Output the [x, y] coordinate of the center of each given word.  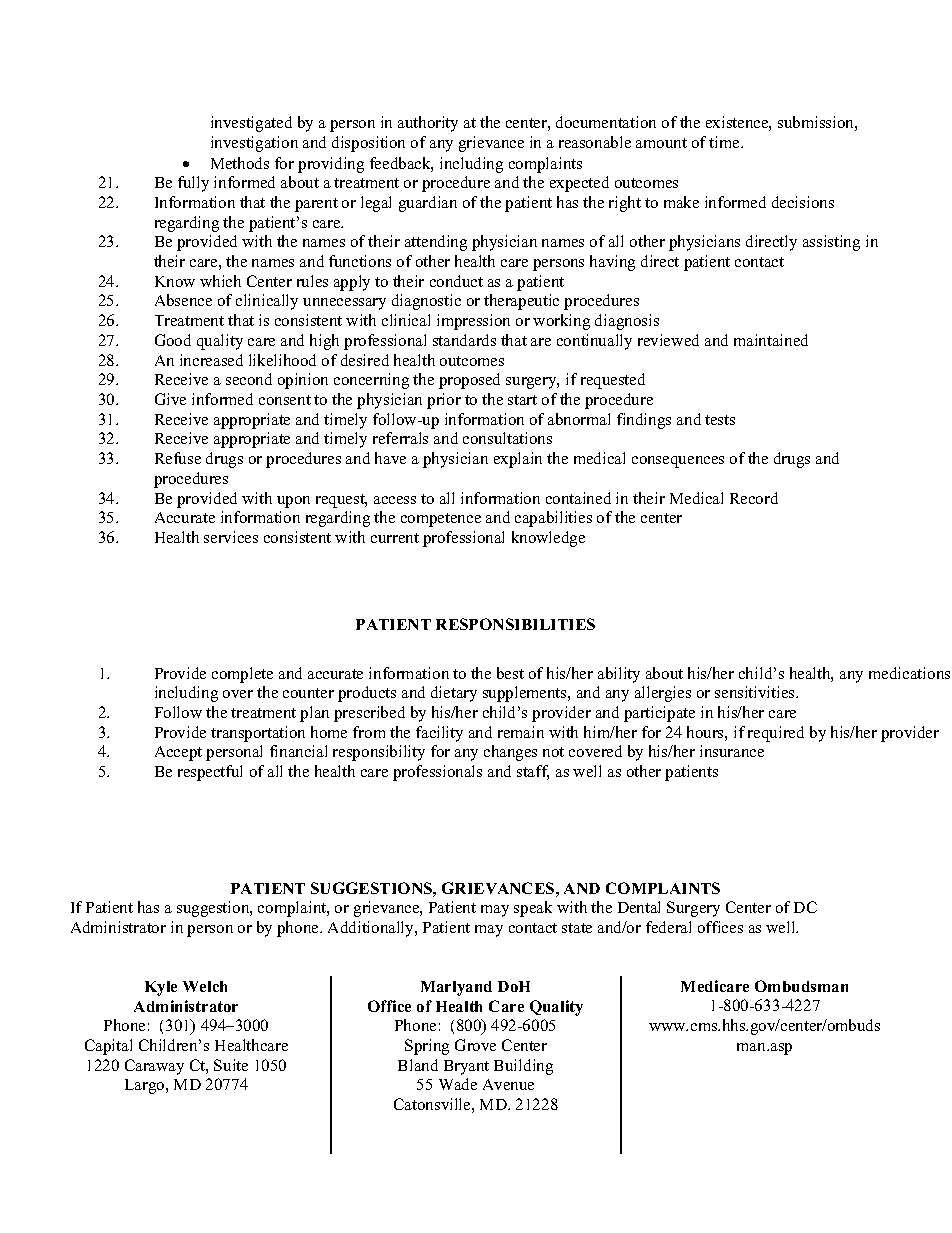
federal [668, 927]
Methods [240, 163]
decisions [803, 202]
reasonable [595, 142]
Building [523, 1067]
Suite [231, 1065]
